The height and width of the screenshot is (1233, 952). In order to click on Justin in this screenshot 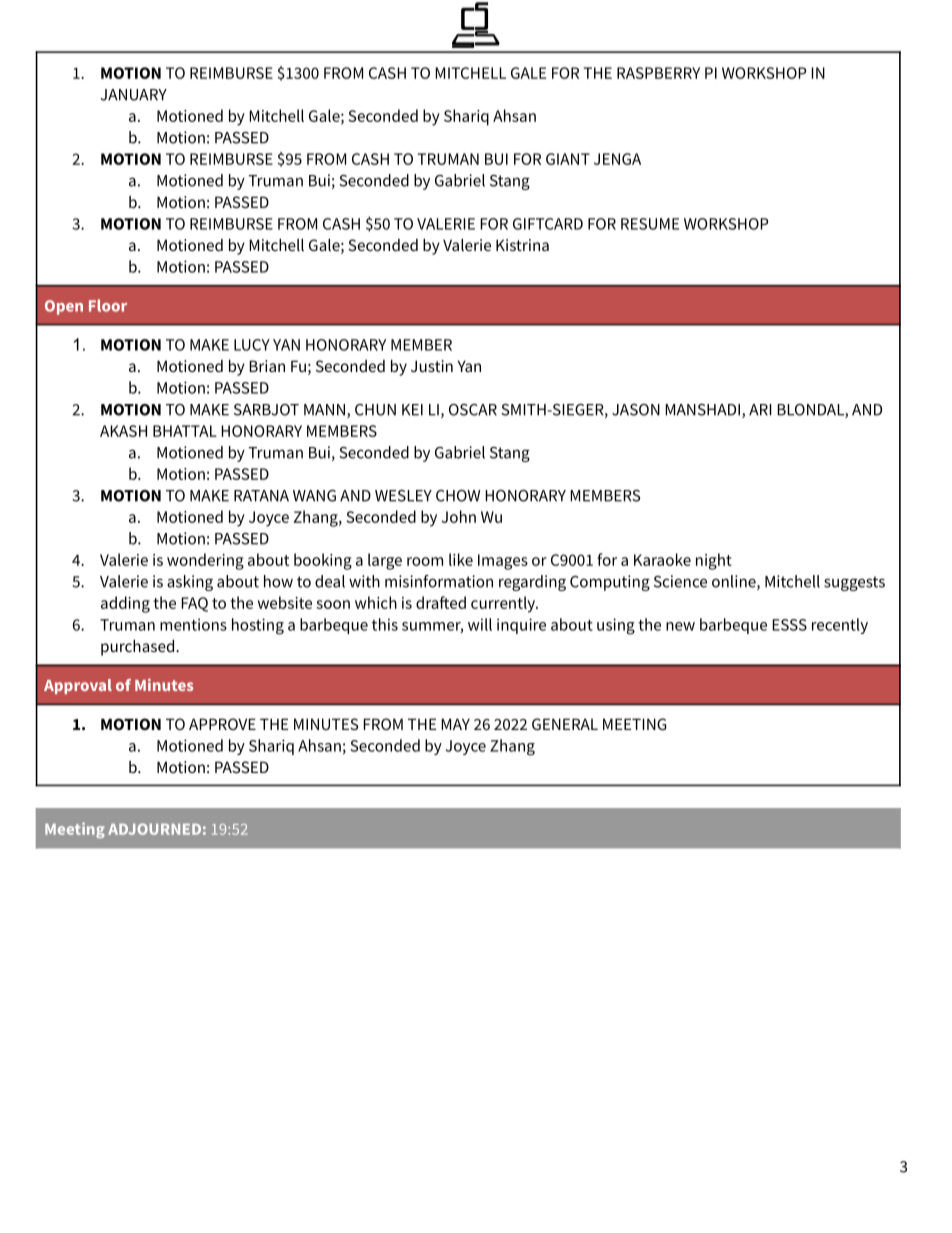, I will do `click(432, 366)`.
